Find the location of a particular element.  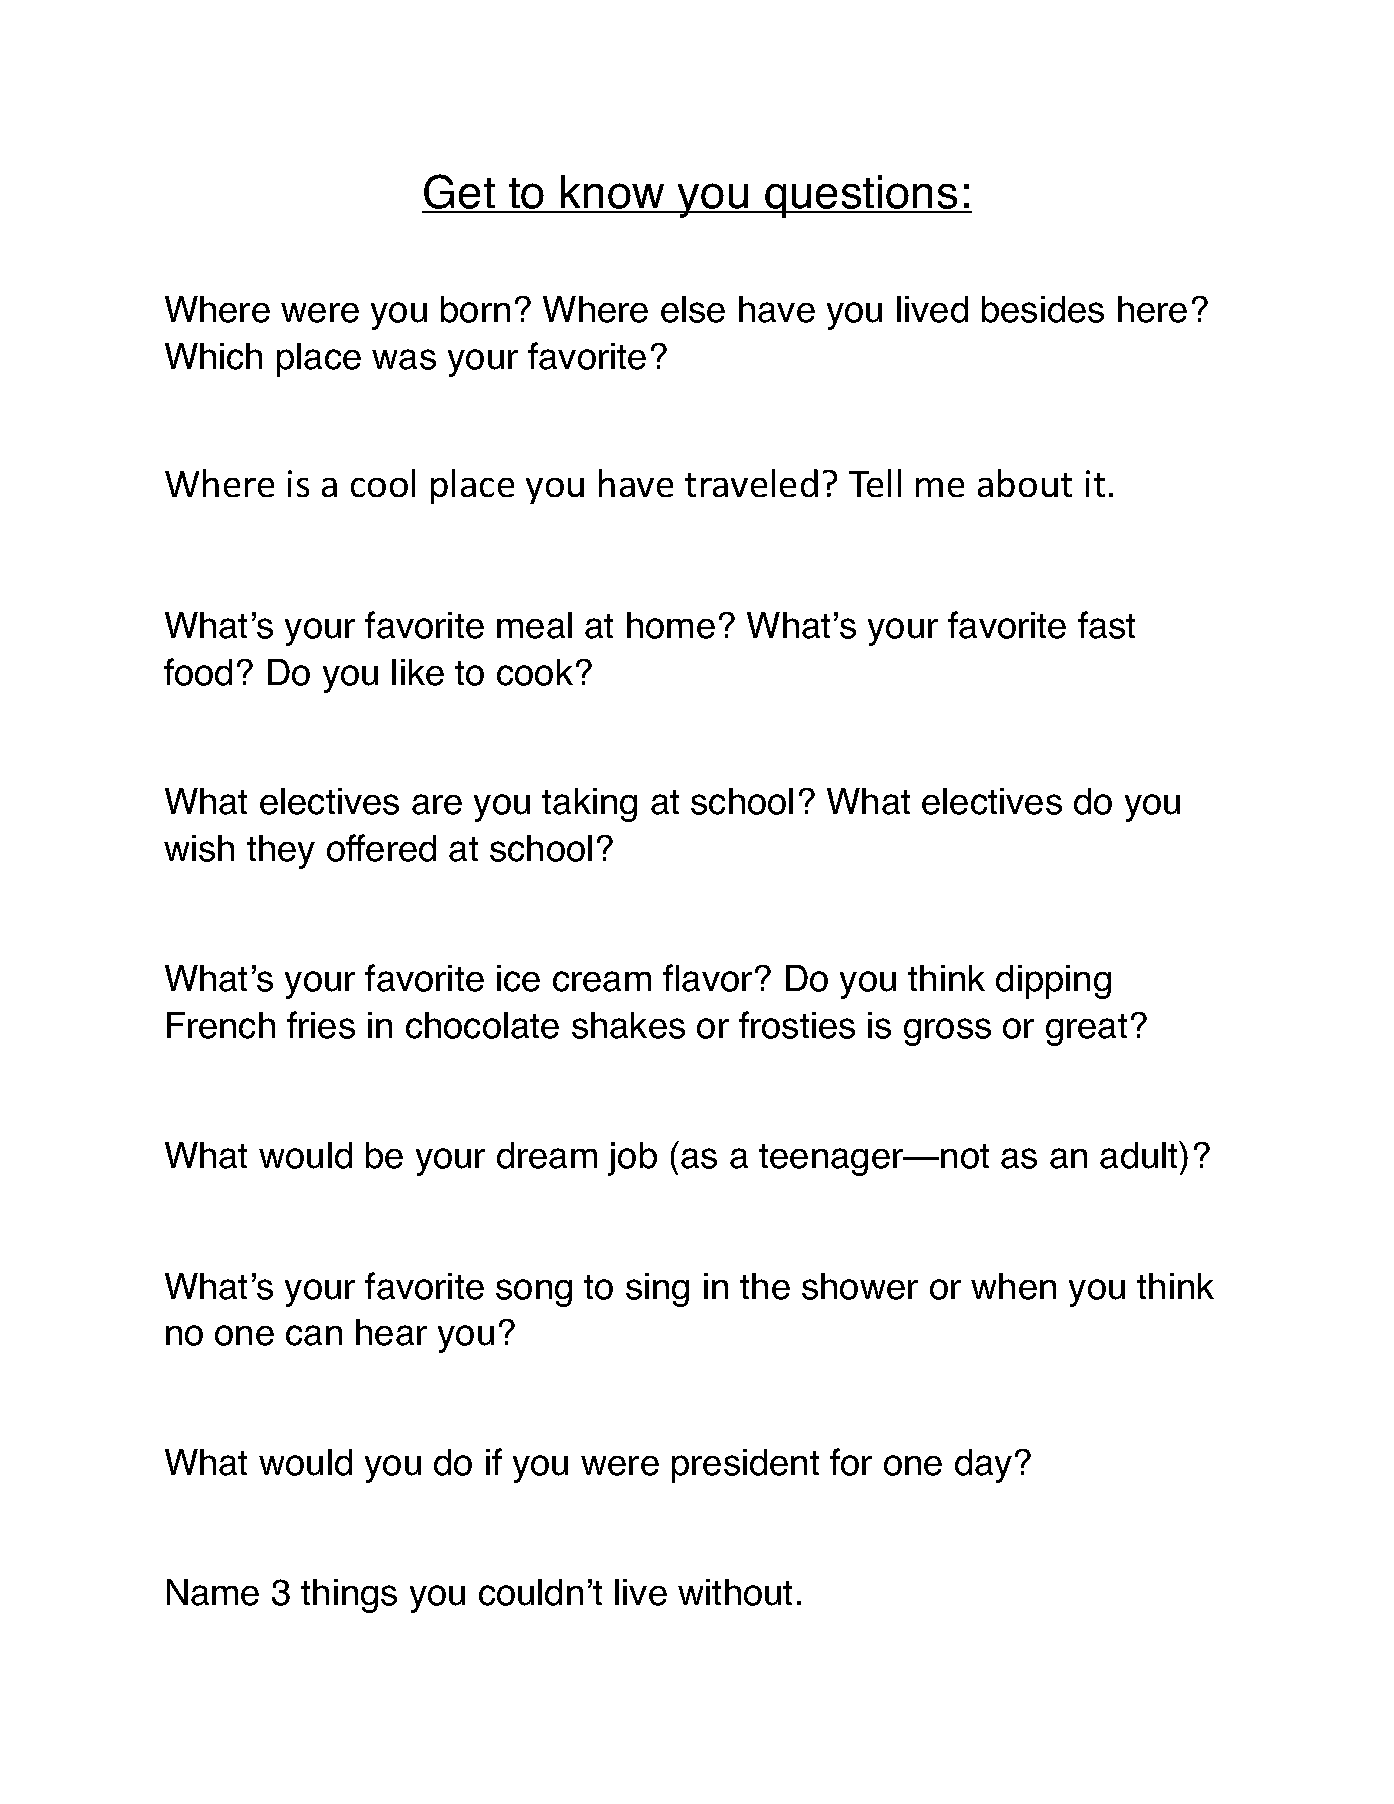

besides is located at coordinates (1043, 309).
